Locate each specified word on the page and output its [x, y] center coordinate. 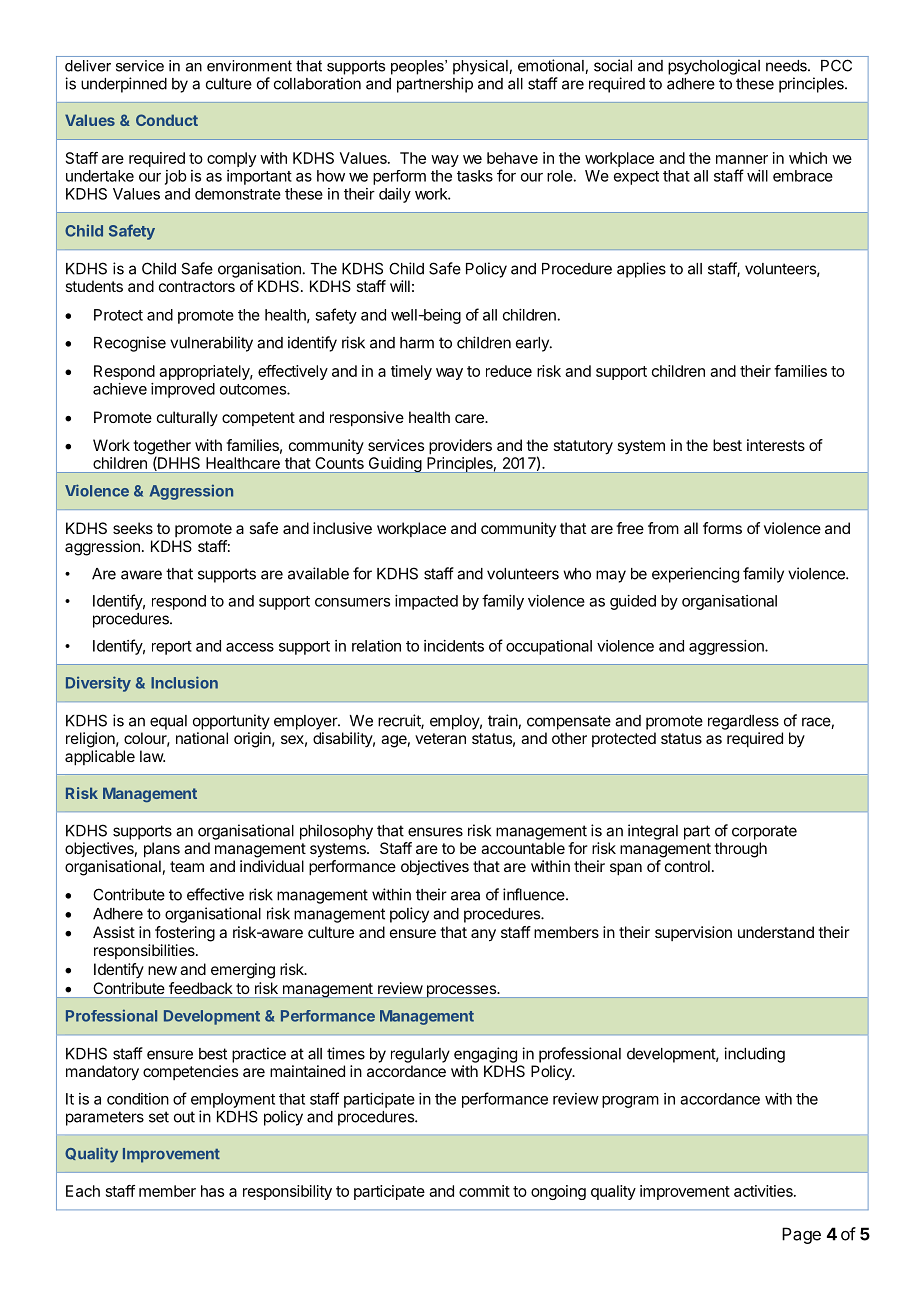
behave [512, 158]
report [172, 648]
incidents [454, 646]
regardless [743, 722]
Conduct [167, 120]
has [212, 1191]
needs [787, 66]
